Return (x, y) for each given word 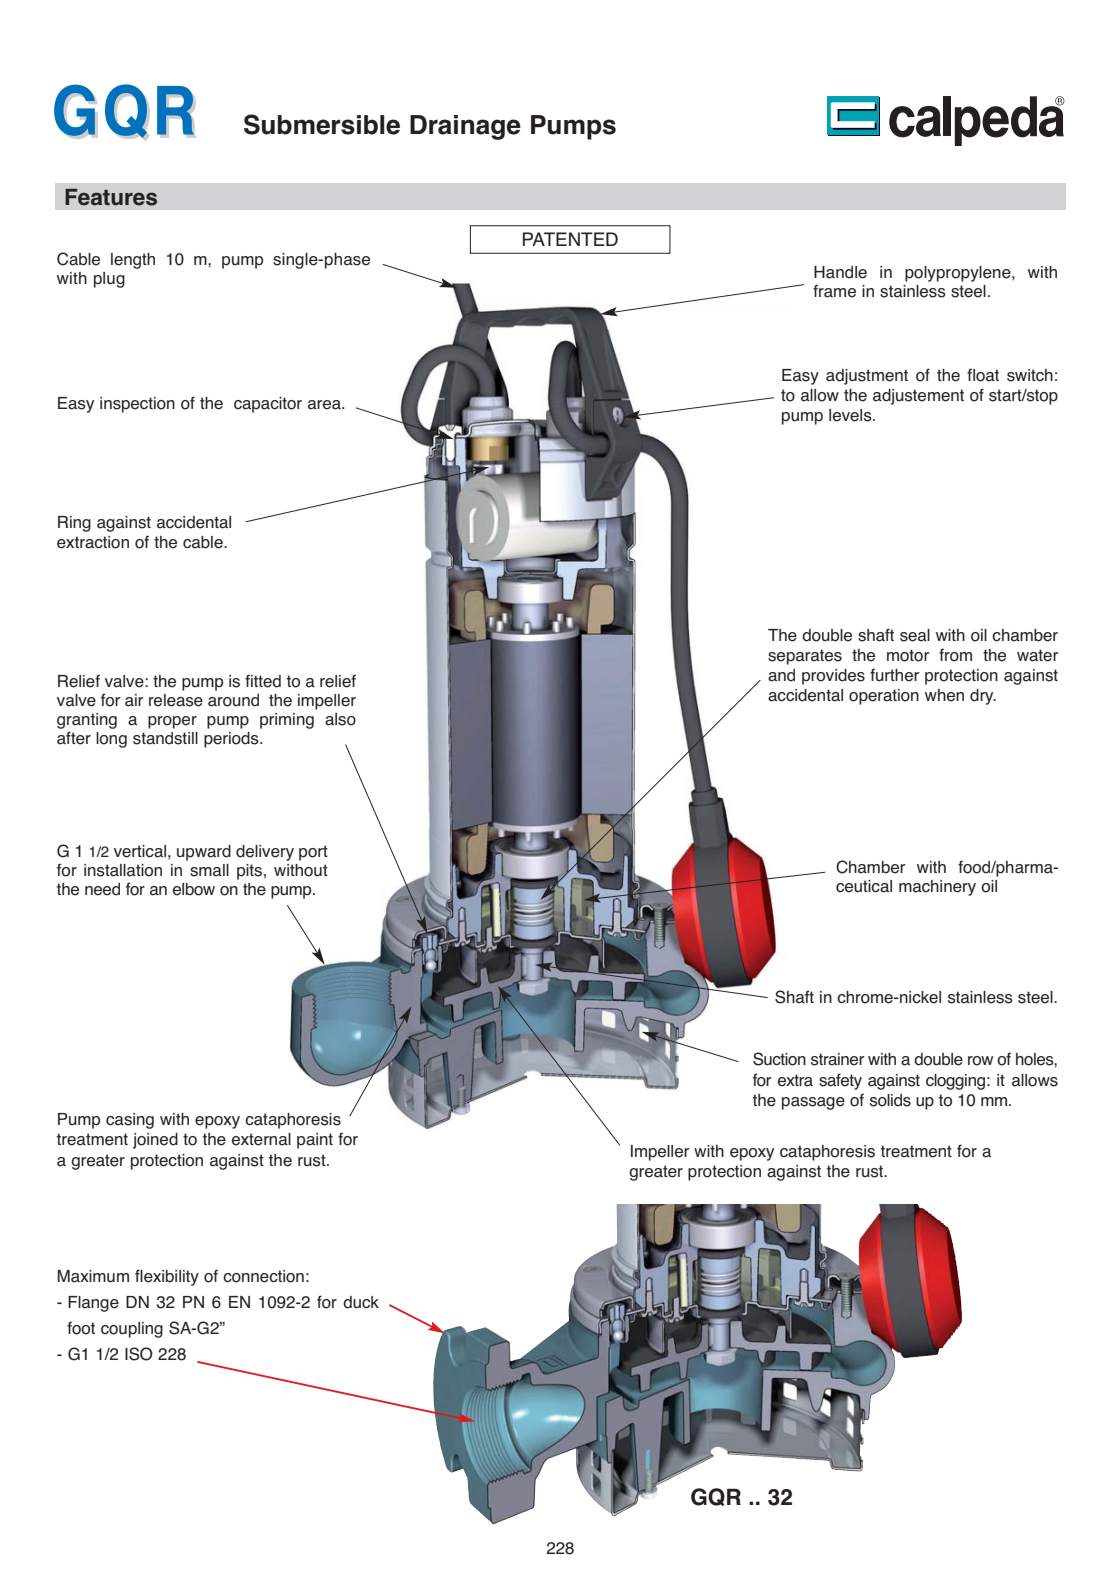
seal (915, 635)
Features (111, 197)
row (980, 1061)
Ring (74, 524)
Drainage (465, 127)
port (313, 853)
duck (361, 1302)
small (209, 870)
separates (805, 657)
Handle (840, 272)
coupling (132, 1330)
